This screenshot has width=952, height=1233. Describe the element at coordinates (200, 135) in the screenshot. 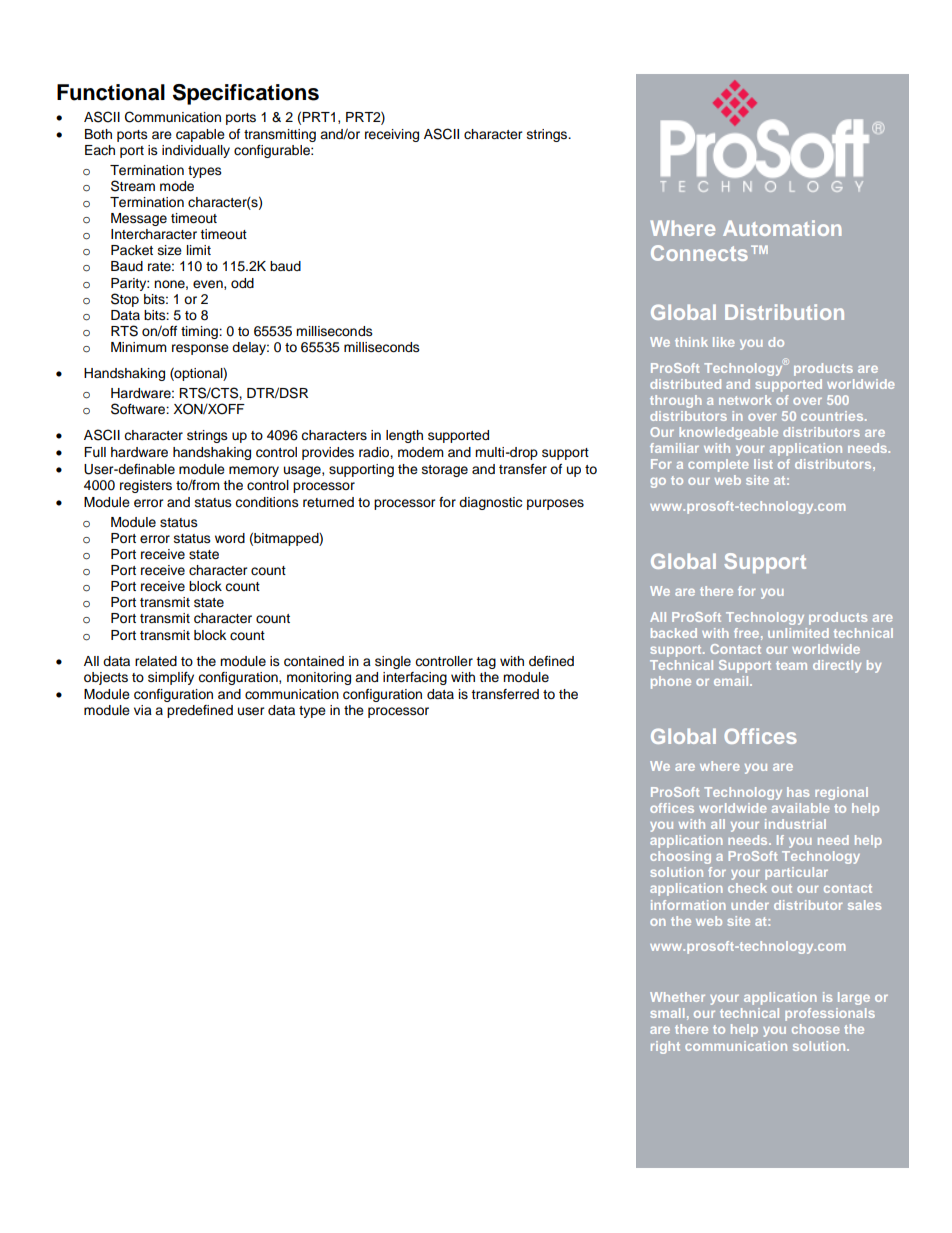

I see `capable` at that location.
